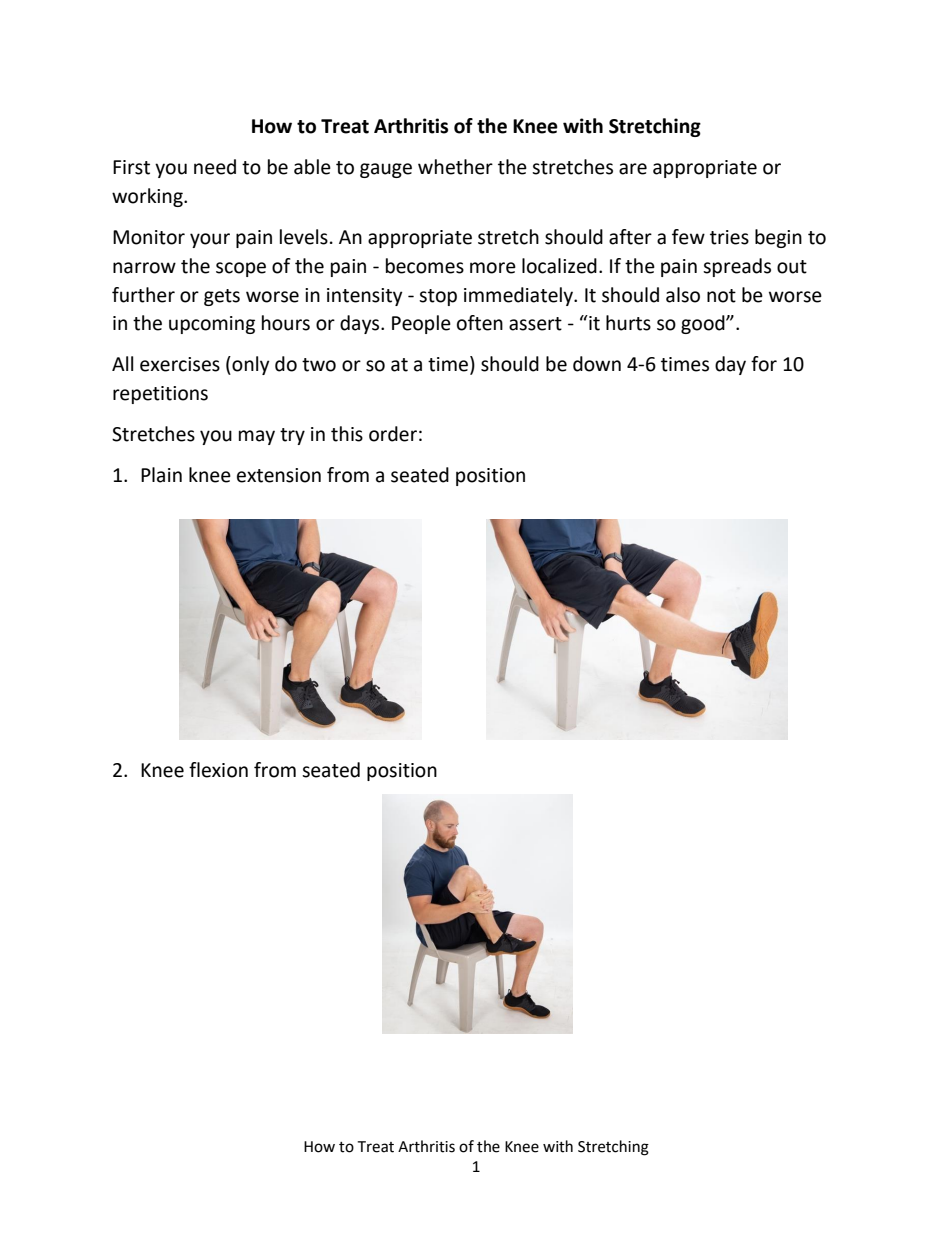 The image size is (952, 1233). Describe the element at coordinates (347, 434) in the screenshot. I see `this` at that location.
